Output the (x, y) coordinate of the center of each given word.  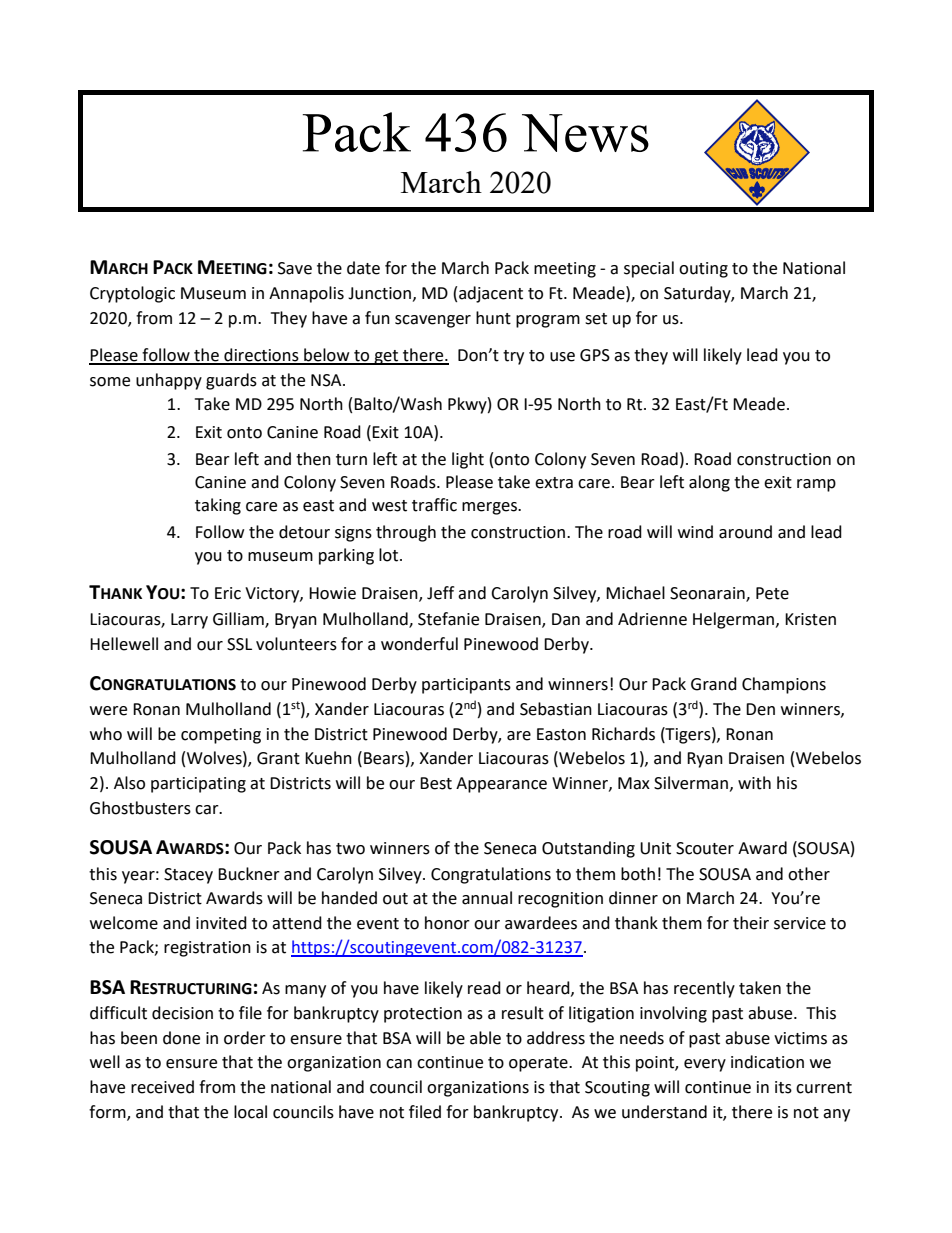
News (585, 133)
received (162, 1087)
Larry (189, 621)
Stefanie (448, 619)
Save (295, 268)
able (485, 1038)
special (649, 269)
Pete (772, 593)
